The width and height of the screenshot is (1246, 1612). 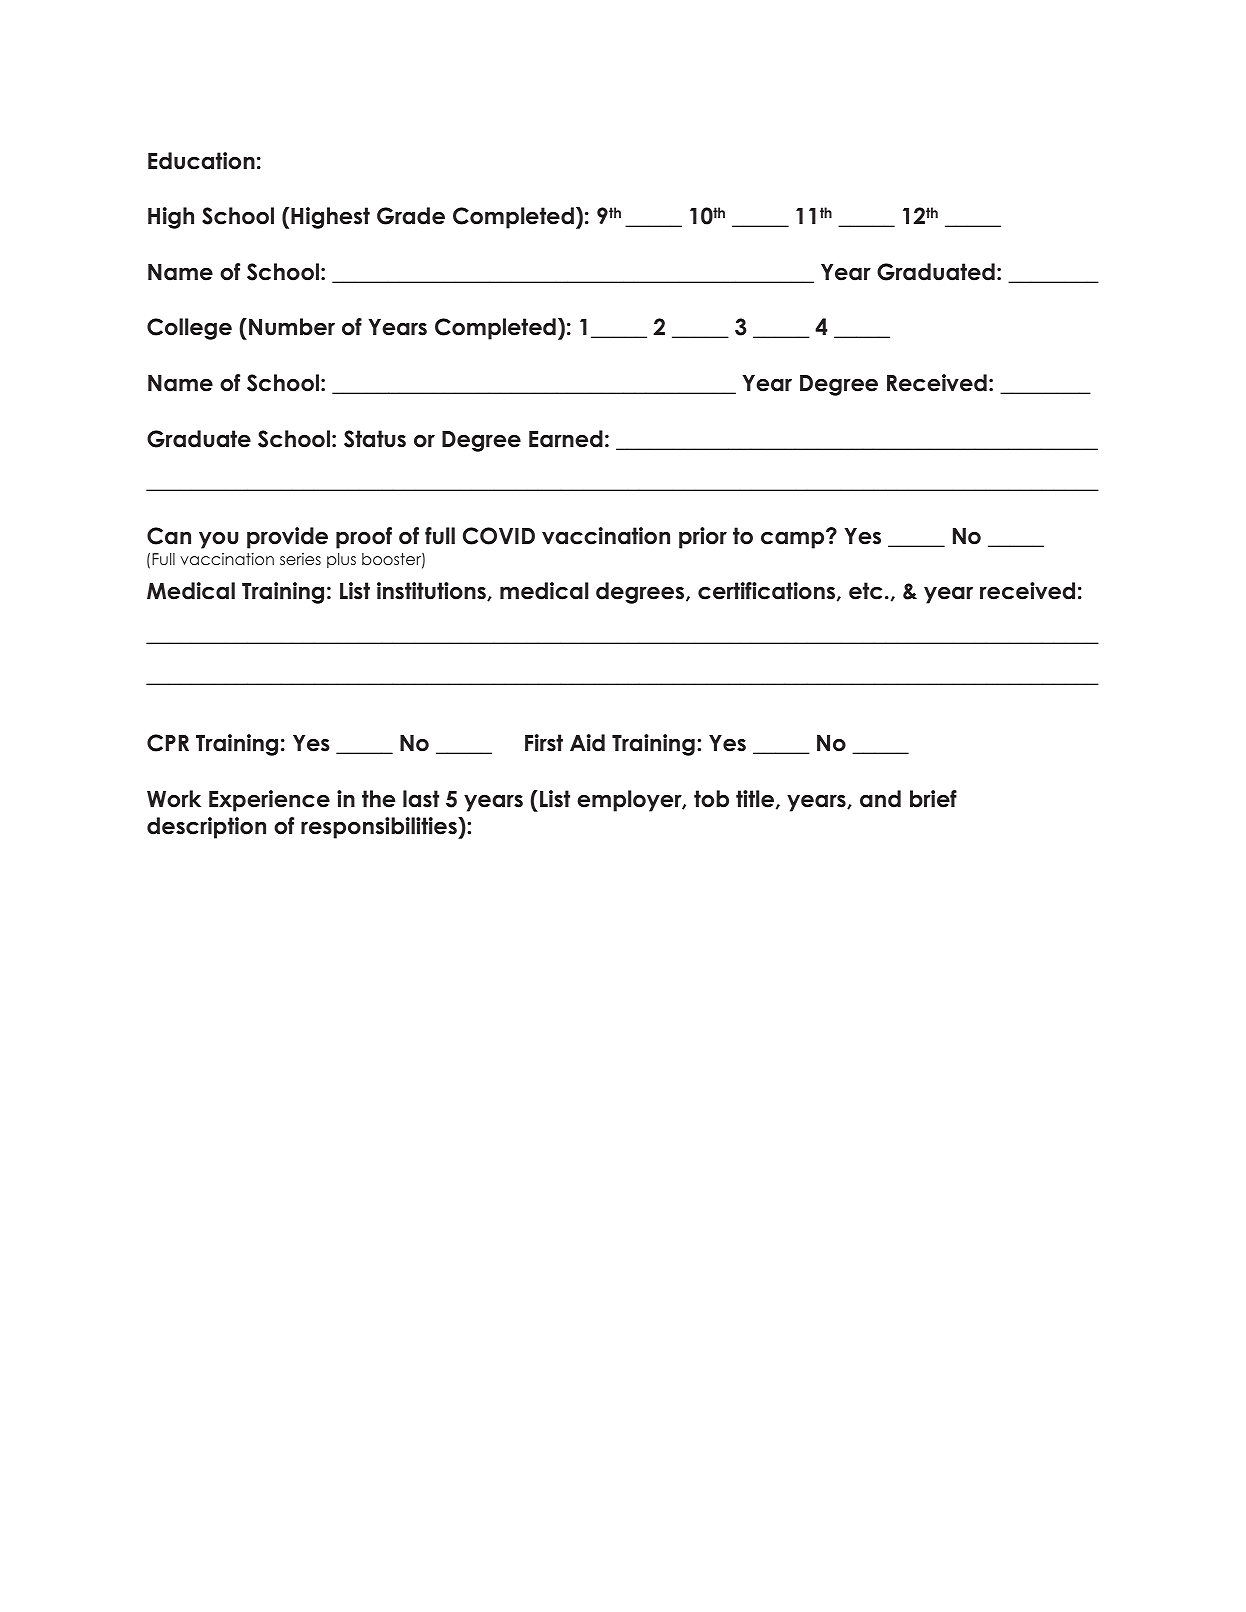 I want to click on College, so click(x=189, y=329).
